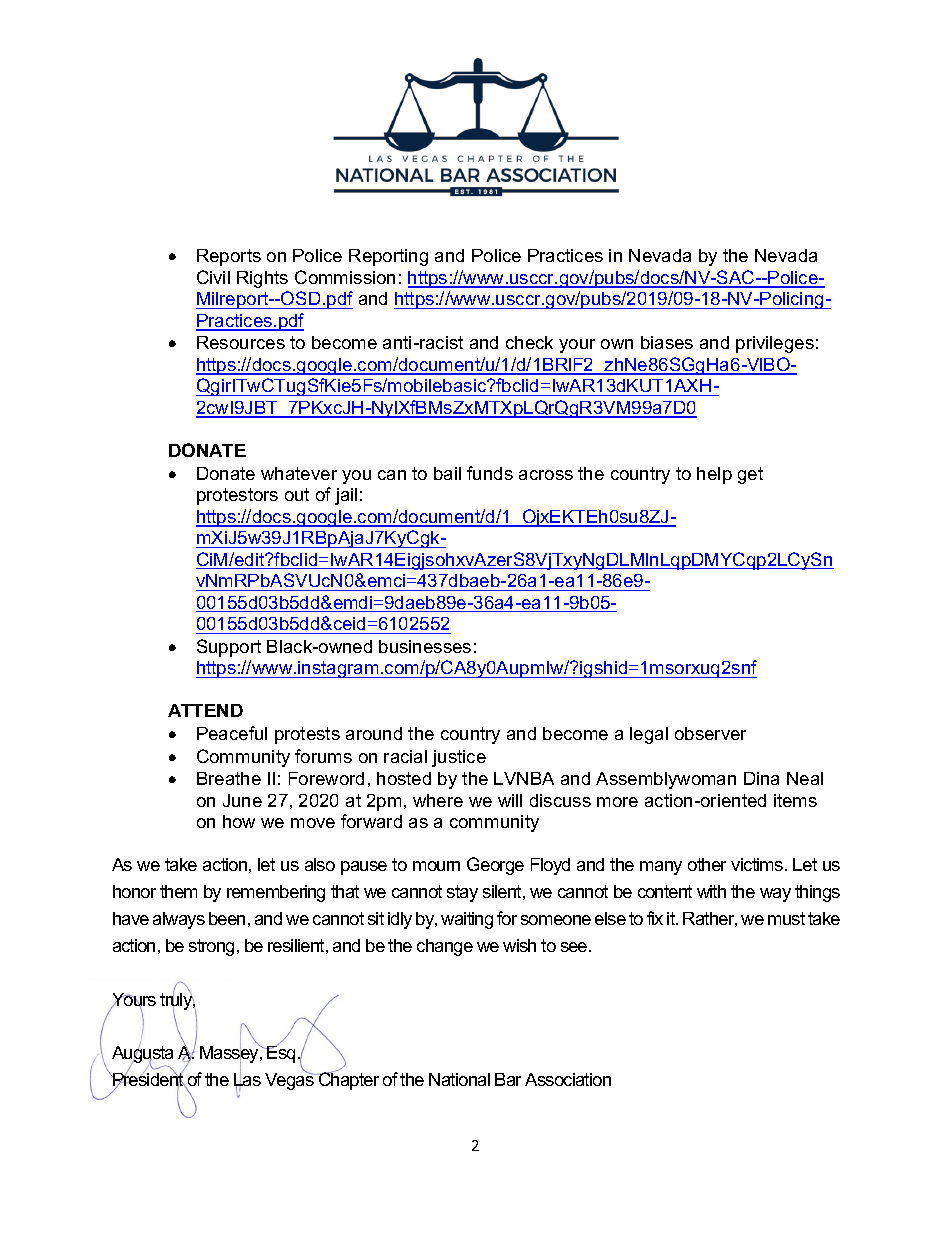 Image resolution: width=952 pixels, height=1233 pixels. I want to click on National, so click(459, 1079).
